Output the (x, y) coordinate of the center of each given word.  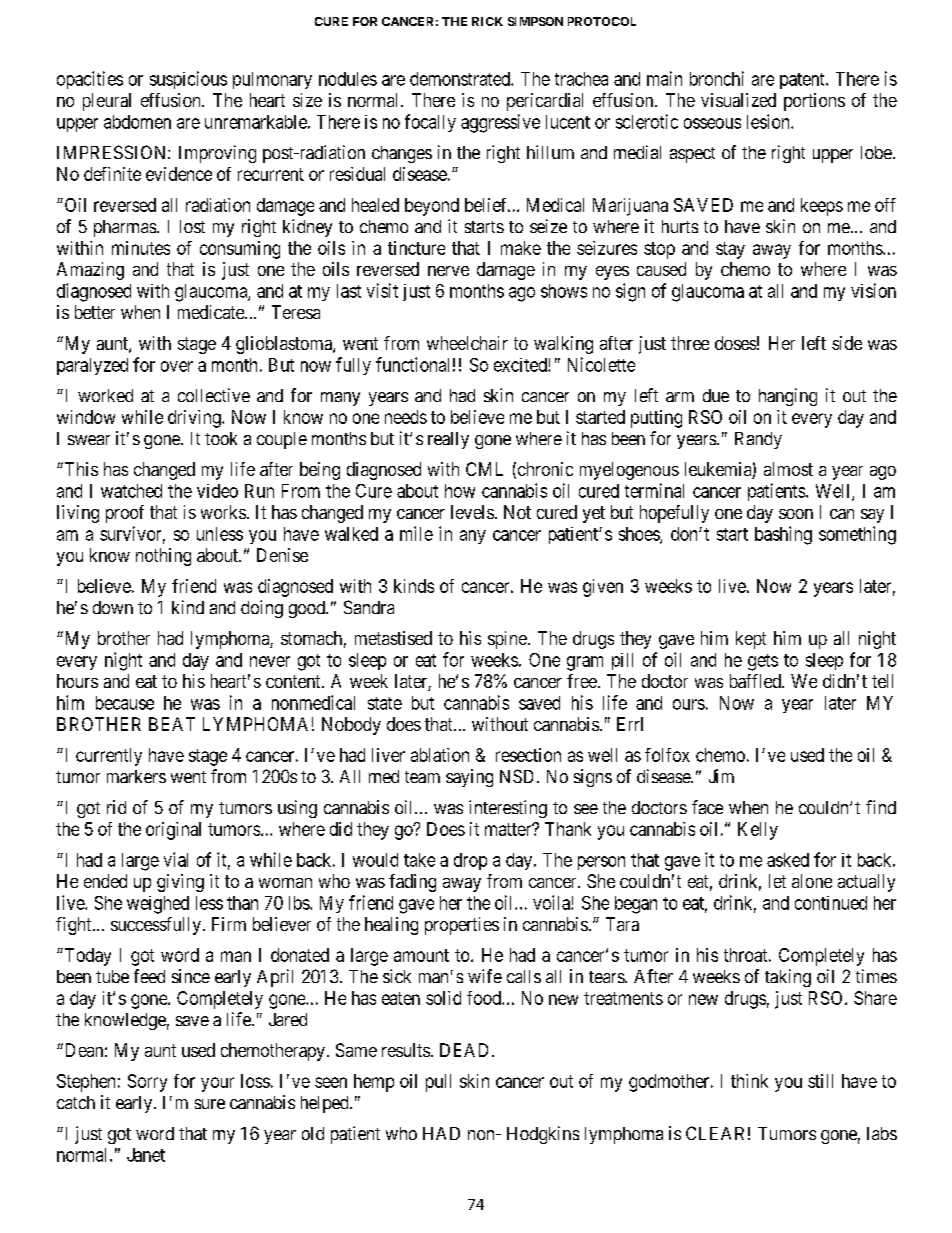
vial (176, 859)
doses (735, 343)
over (177, 366)
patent (803, 81)
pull (438, 1083)
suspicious (188, 80)
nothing (163, 557)
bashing (783, 535)
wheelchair (467, 343)
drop (470, 861)
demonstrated (461, 79)
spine (507, 640)
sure (210, 1104)
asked (788, 860)
